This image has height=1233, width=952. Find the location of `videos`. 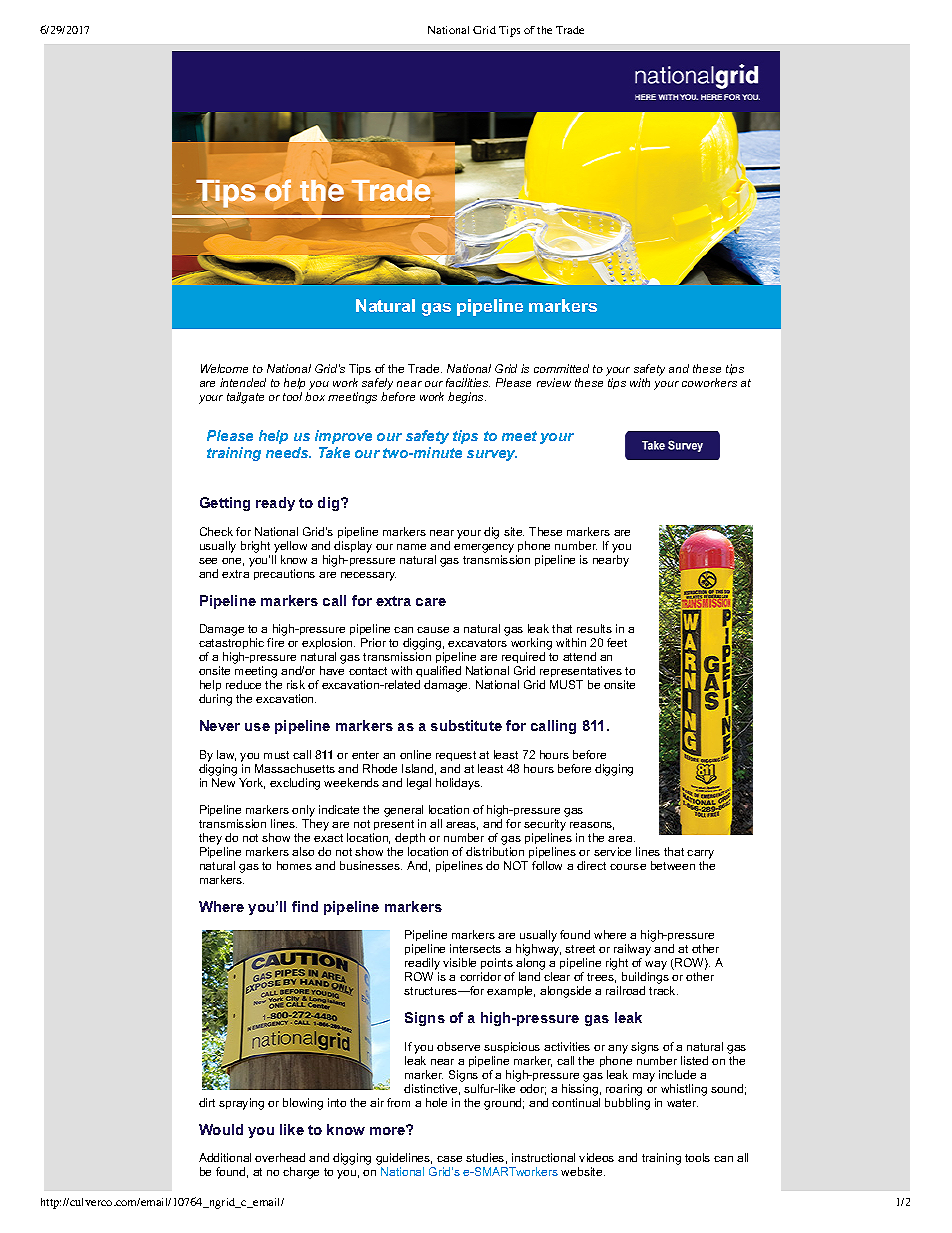

videos is located at coordinates (596, 1157).
